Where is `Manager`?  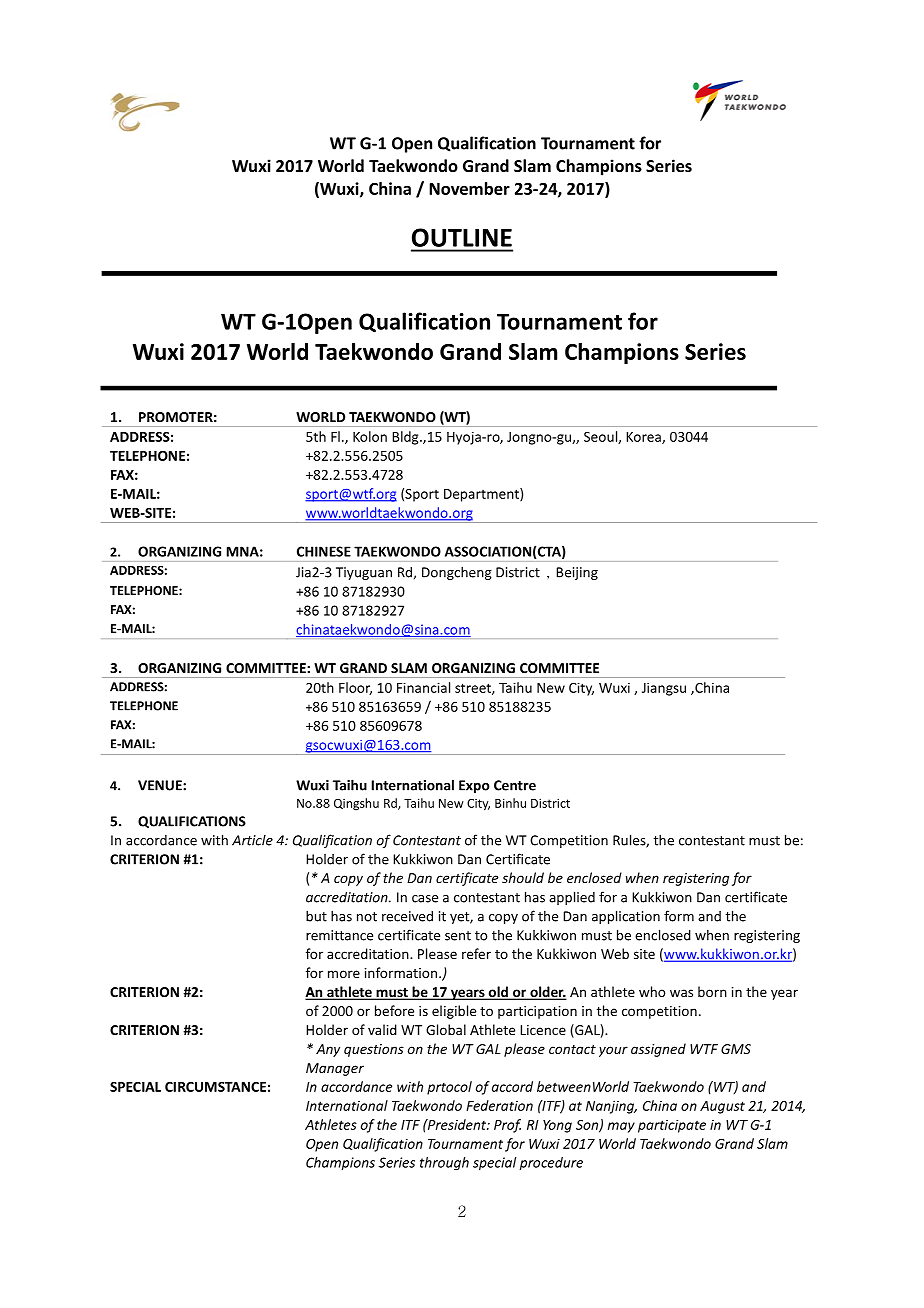 Manager is located at coordinates (335, 1069).
